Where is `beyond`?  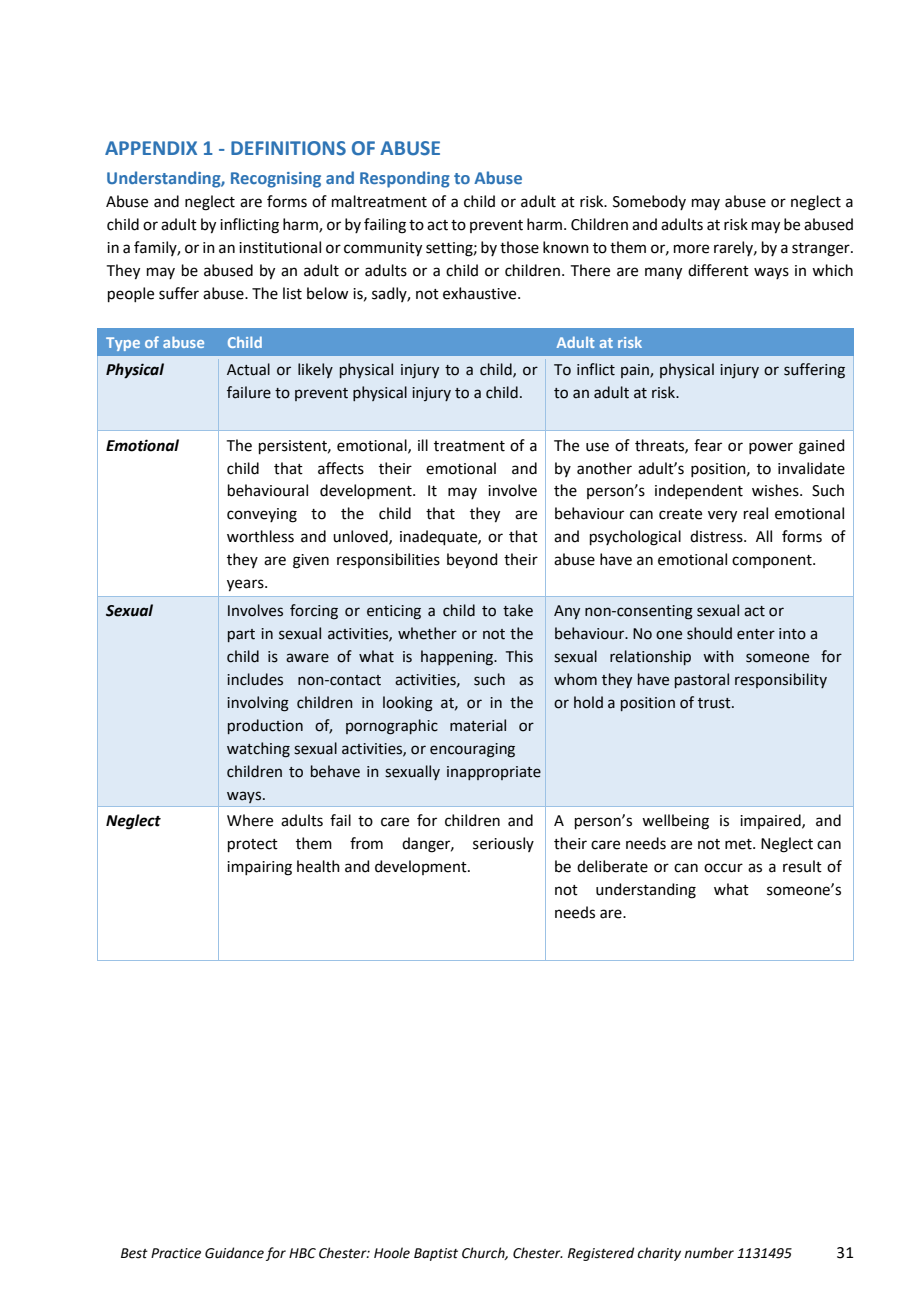
beyond is located at coordinates (472, 561).
